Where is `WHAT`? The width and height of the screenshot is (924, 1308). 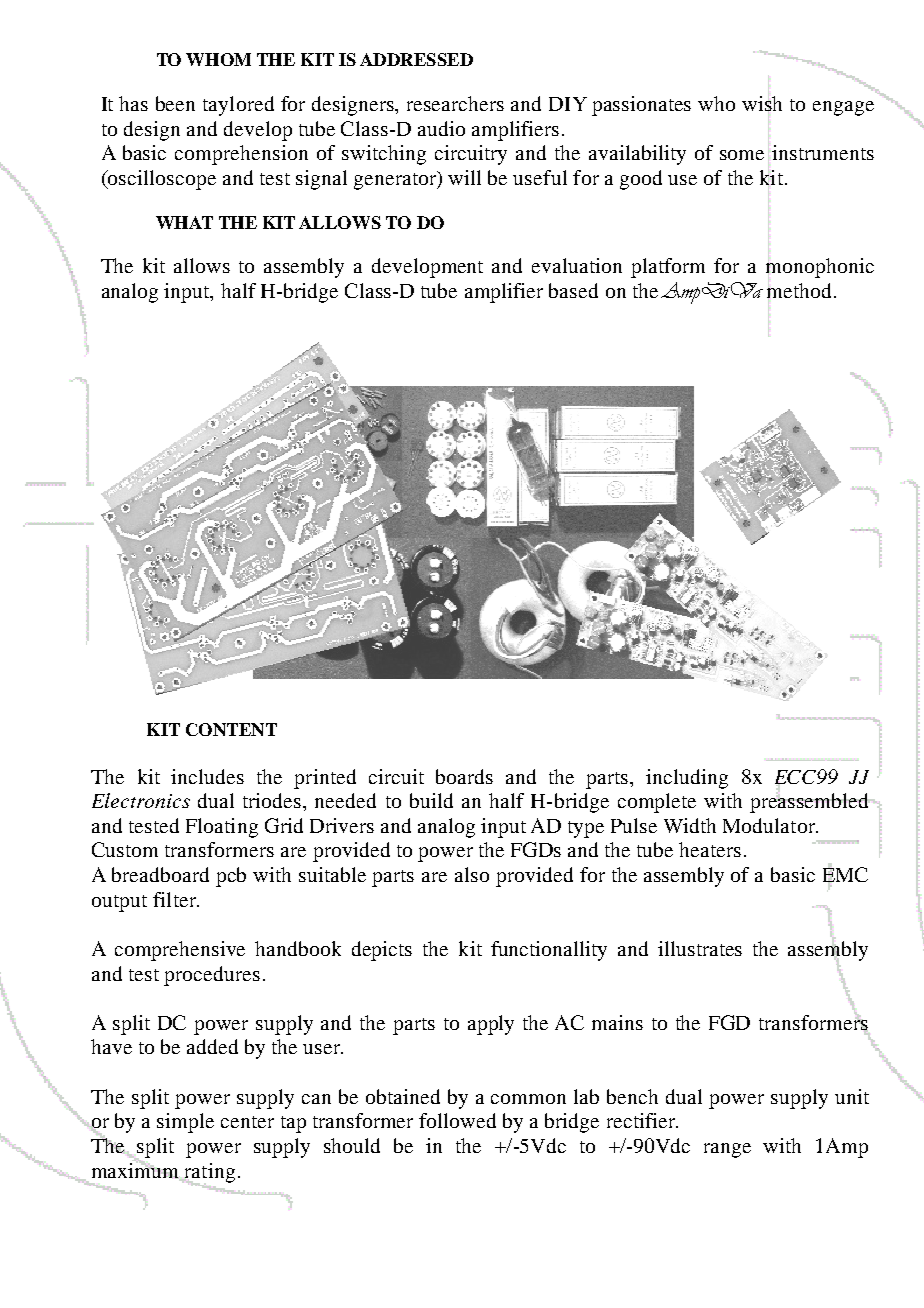
WHAT is located at coordinates (184, 222).
